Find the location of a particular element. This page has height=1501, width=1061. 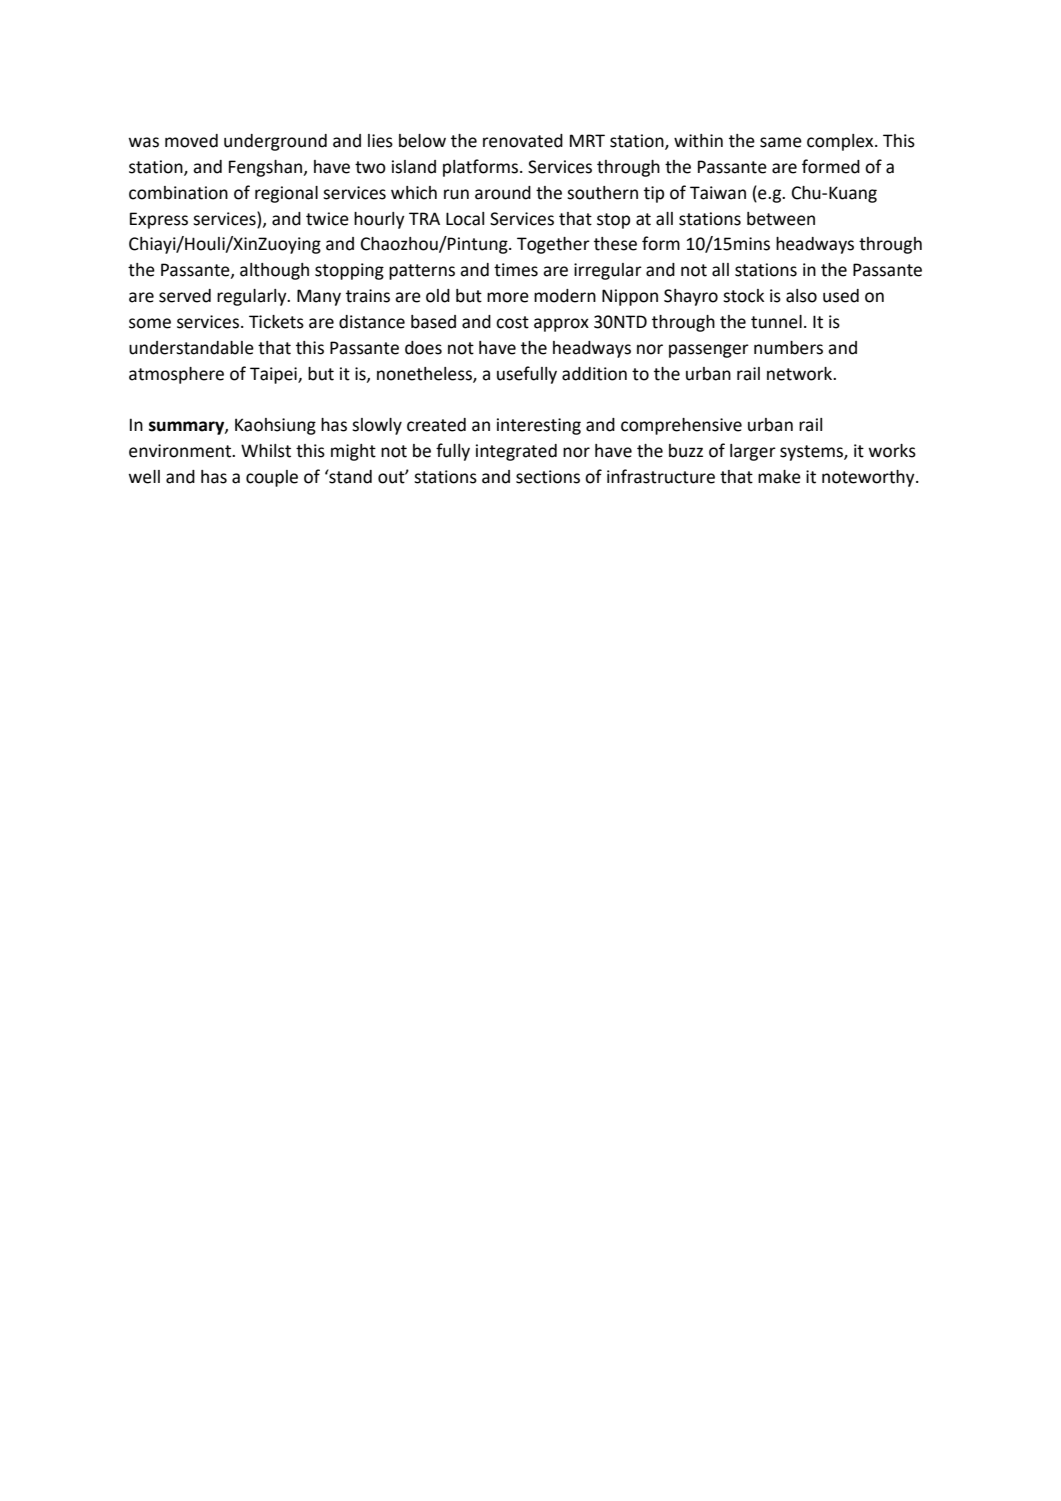

same is located at coordinates (781, 142).
